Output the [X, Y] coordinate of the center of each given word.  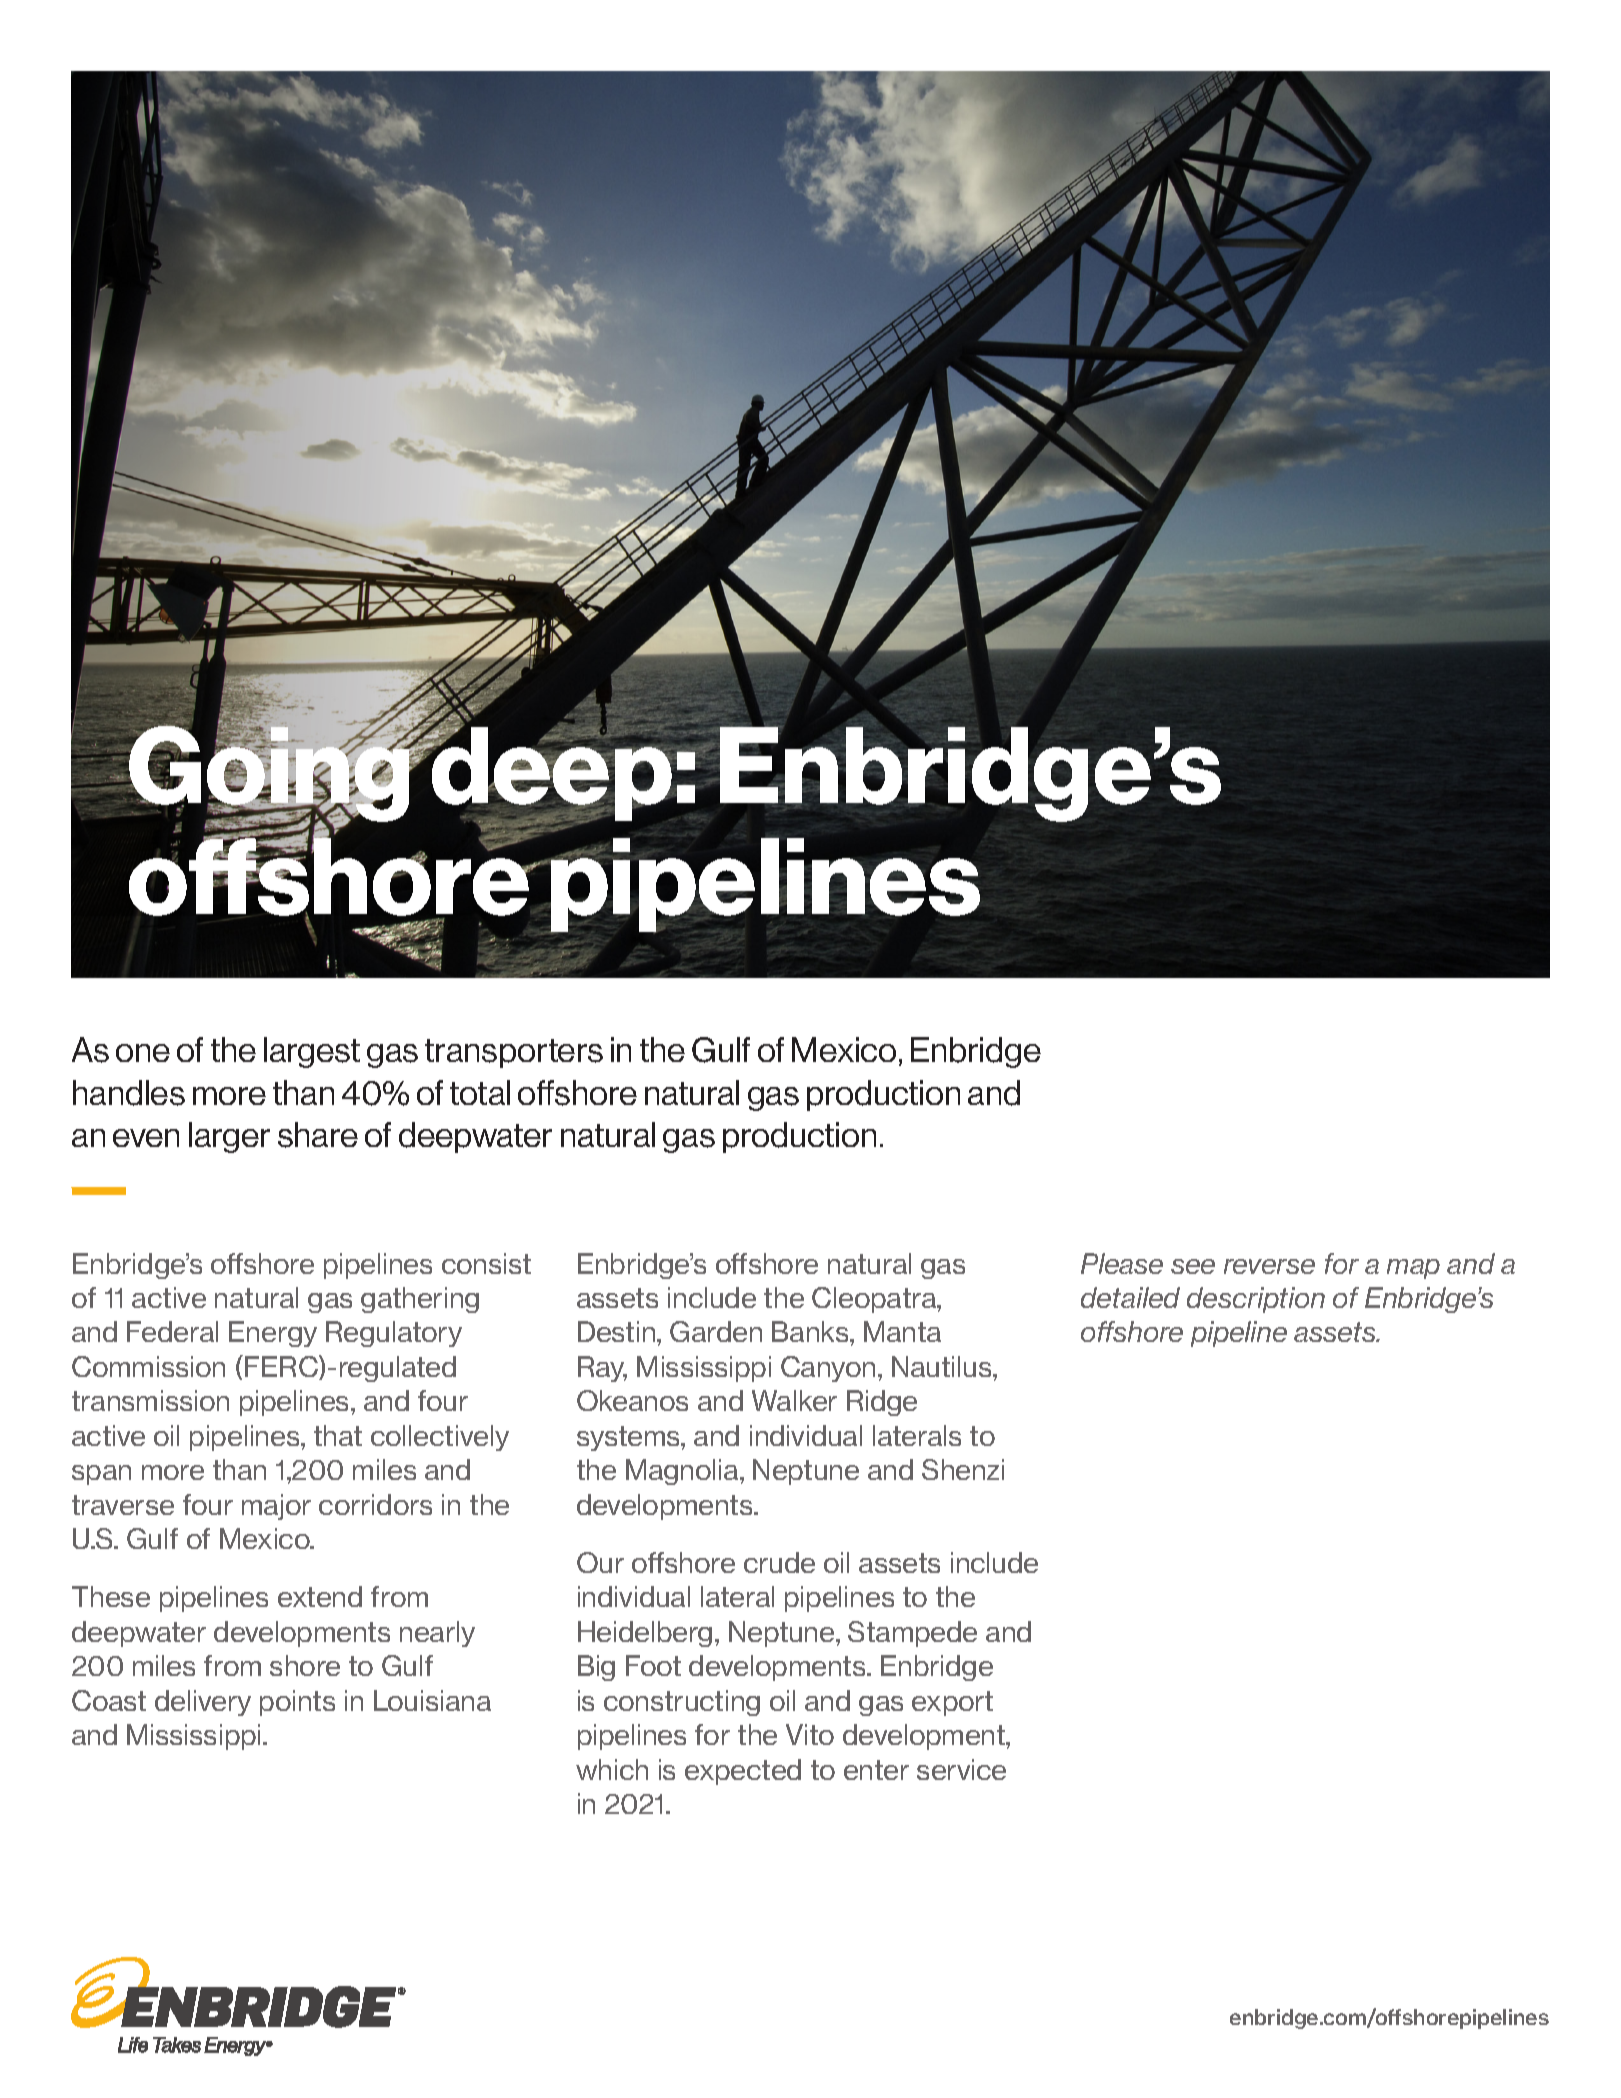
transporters [514, 1053]
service [961, 1769]
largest [312, 1052]
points [297, 1703]
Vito [810, 1734]
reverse [1269, 1266]
